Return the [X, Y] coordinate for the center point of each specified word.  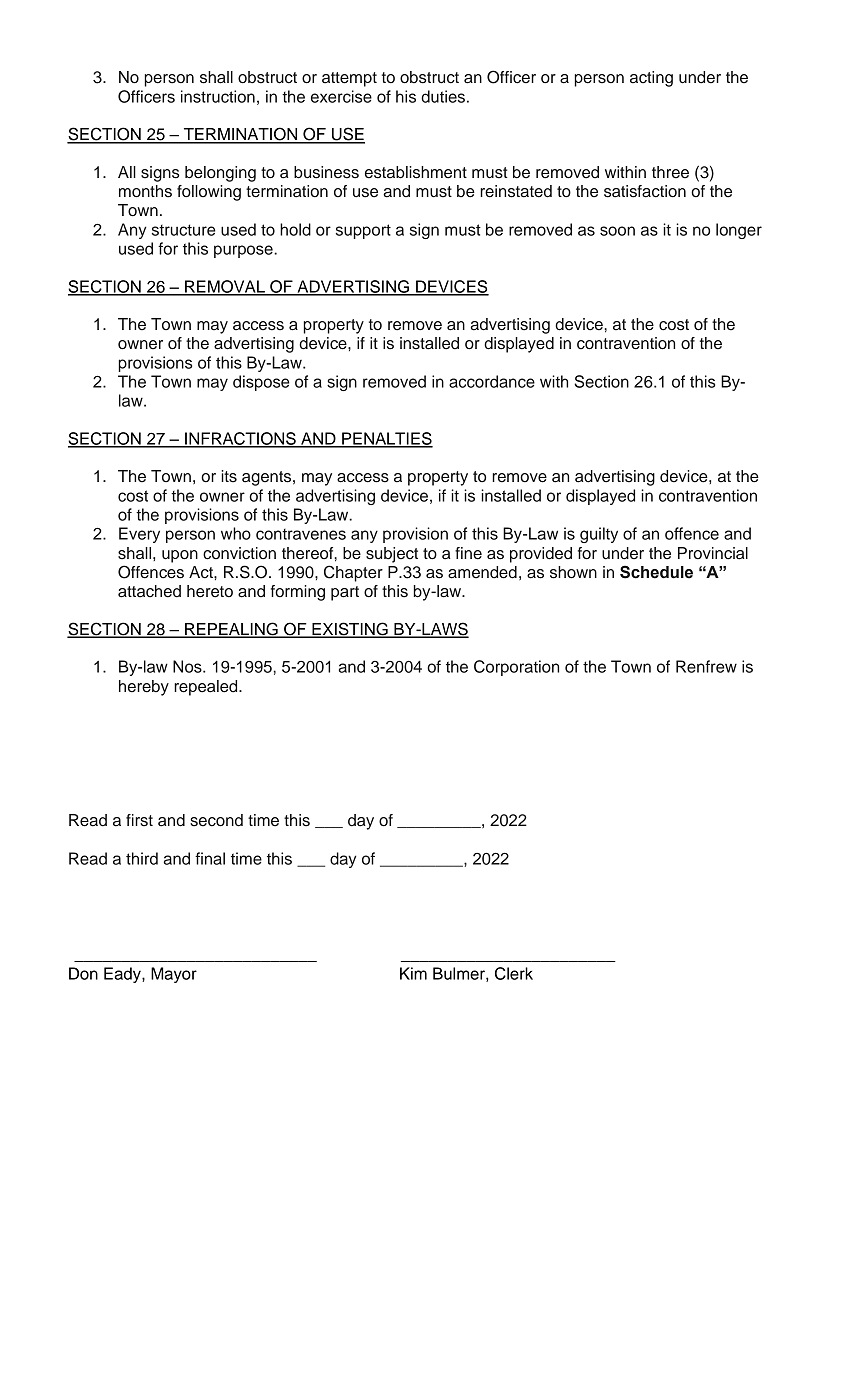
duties [443, 96]
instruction [218, 96]
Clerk [514, 973]
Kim [413, 973]
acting [651, 79]
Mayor [174, 975]
